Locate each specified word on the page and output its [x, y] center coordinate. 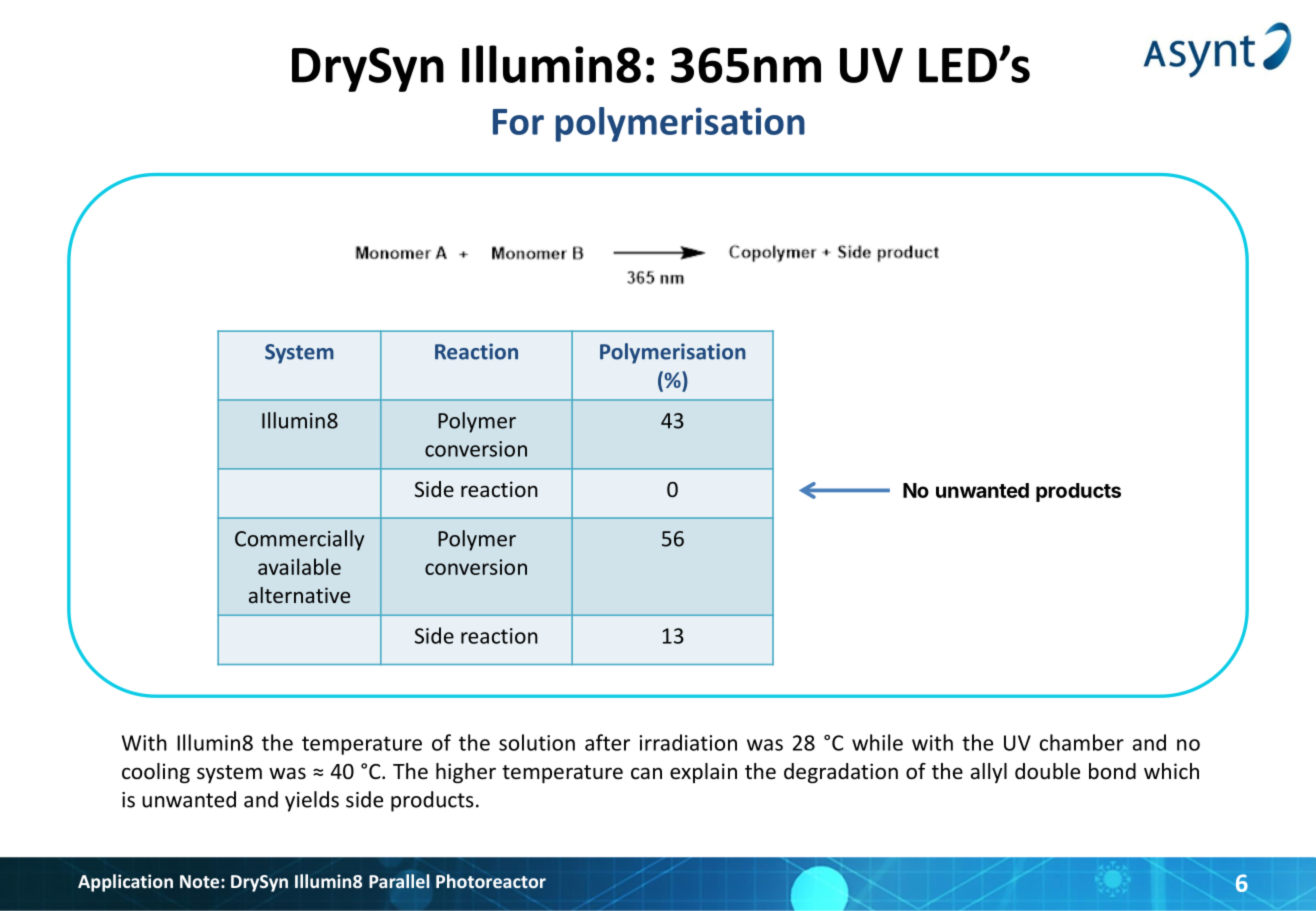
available [299, 566]
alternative [299, 595]
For [518, 122]
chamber [1082, 742]
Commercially [299, 540]
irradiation [688, 742]
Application [125, 883]
